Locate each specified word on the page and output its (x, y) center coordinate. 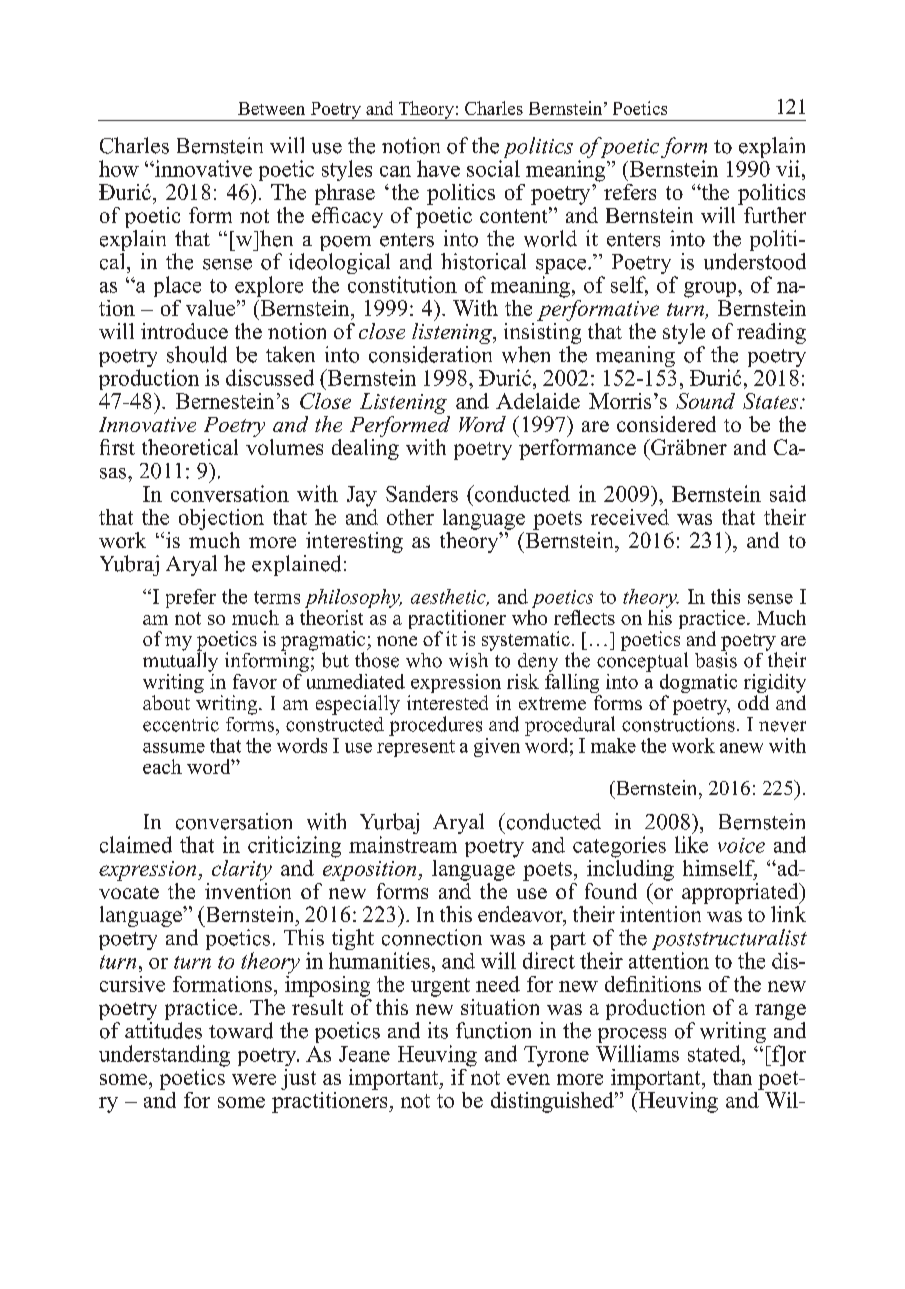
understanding (164, 1056)
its (438, 1030)
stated (715, 1053)
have (438, 168)
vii (788, 168)
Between (271, 108)
